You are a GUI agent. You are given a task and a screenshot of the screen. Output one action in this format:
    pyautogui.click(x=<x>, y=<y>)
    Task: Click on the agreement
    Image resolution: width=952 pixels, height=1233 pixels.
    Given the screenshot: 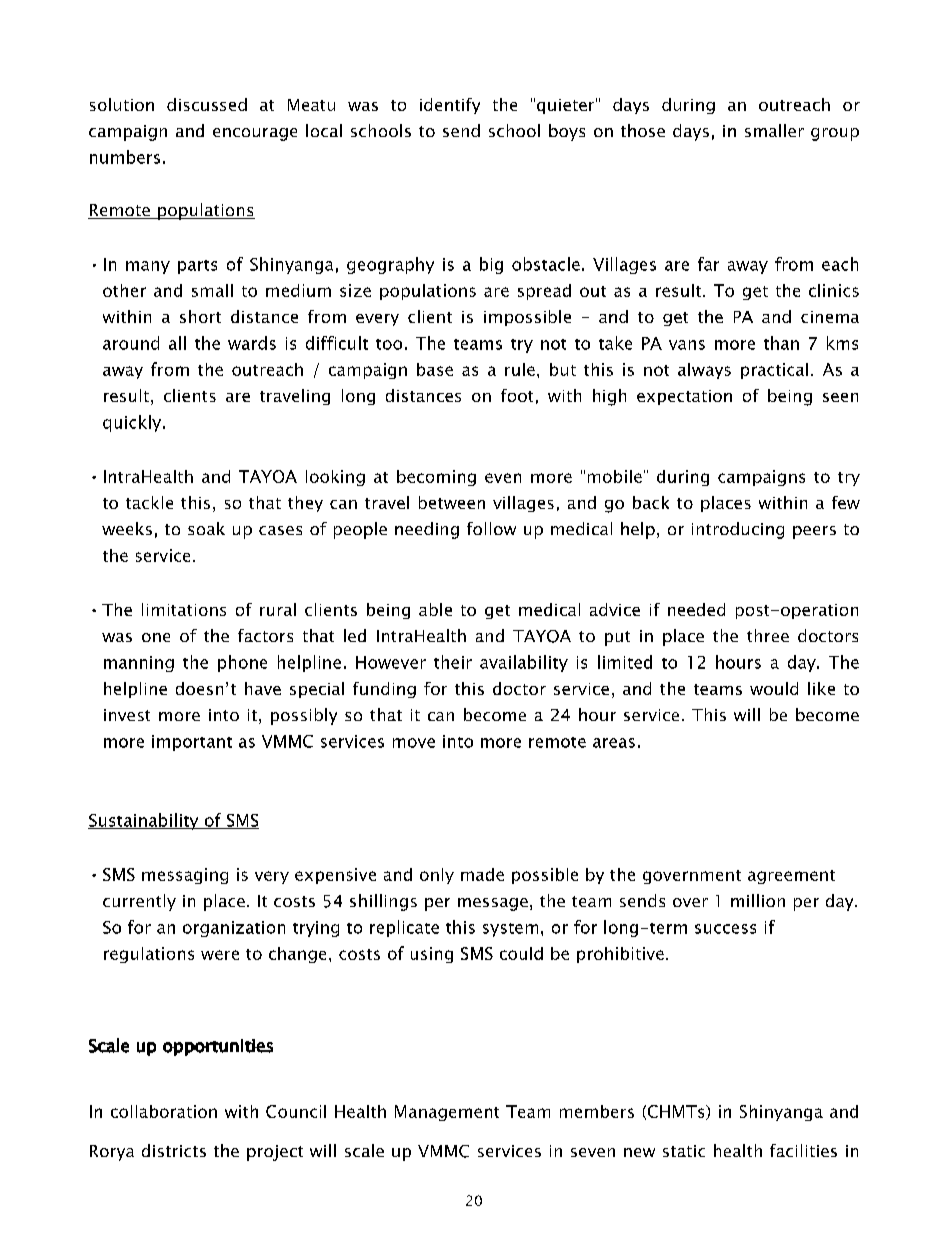 What is the action you would take?
    pyautogui.click(x=791, y=877)
